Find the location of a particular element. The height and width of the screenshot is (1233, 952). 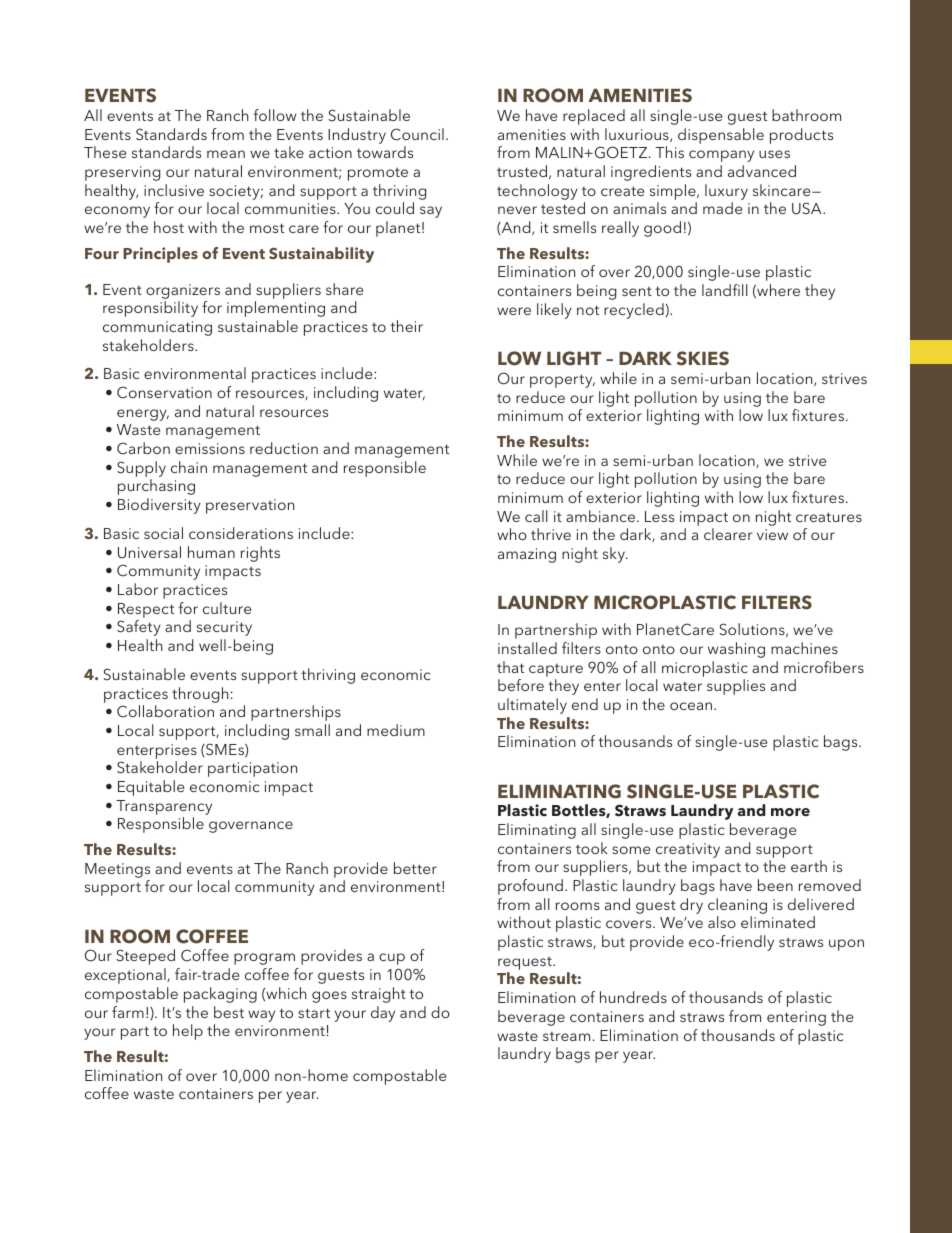

request is located at coordinates (526, 965).
